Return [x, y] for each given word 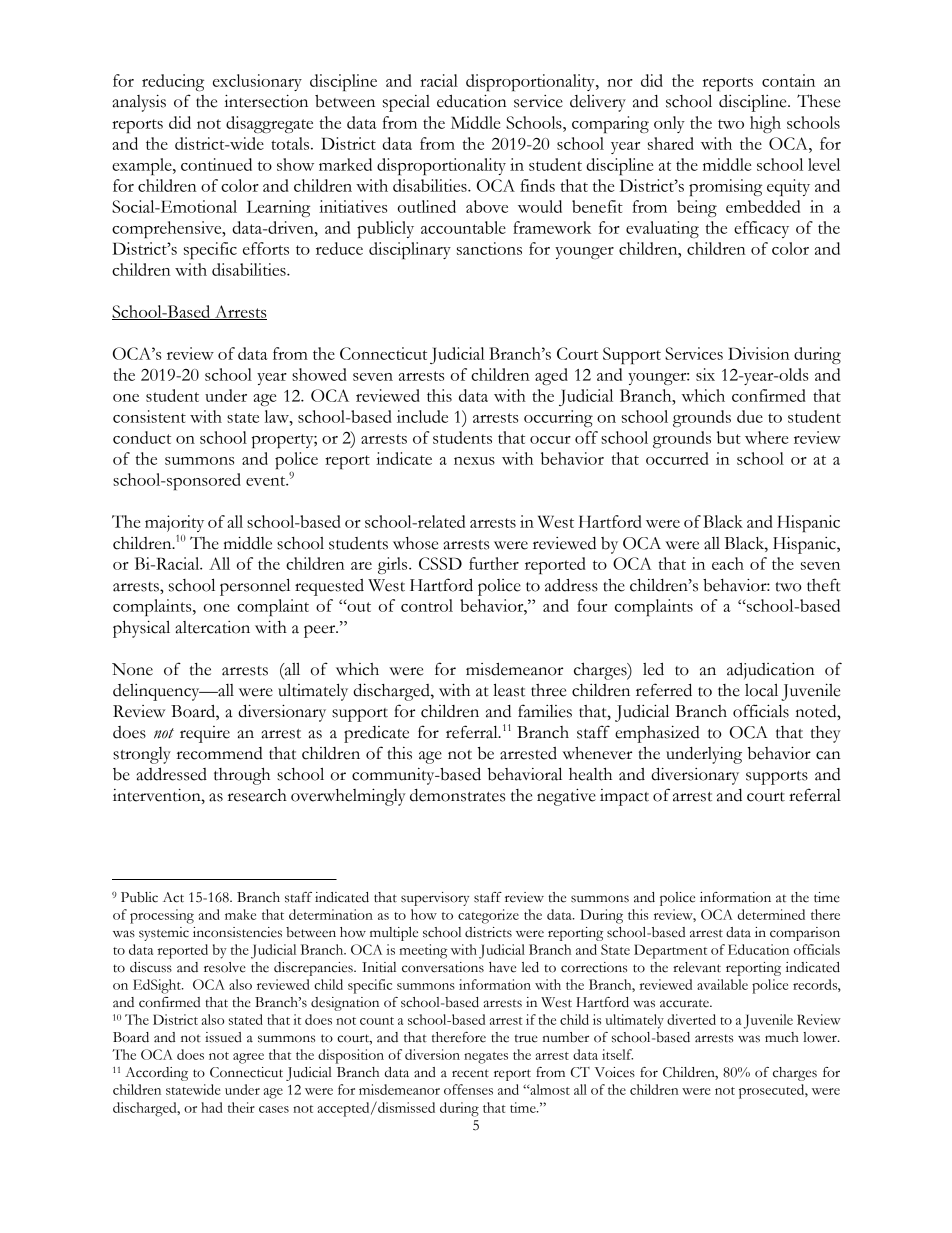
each [728, 563]
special [406, 103]
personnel [255, 587]
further [494, 563]
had [212, 1107]
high [765, 124]
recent [470, 1073]
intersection [266, 101]
